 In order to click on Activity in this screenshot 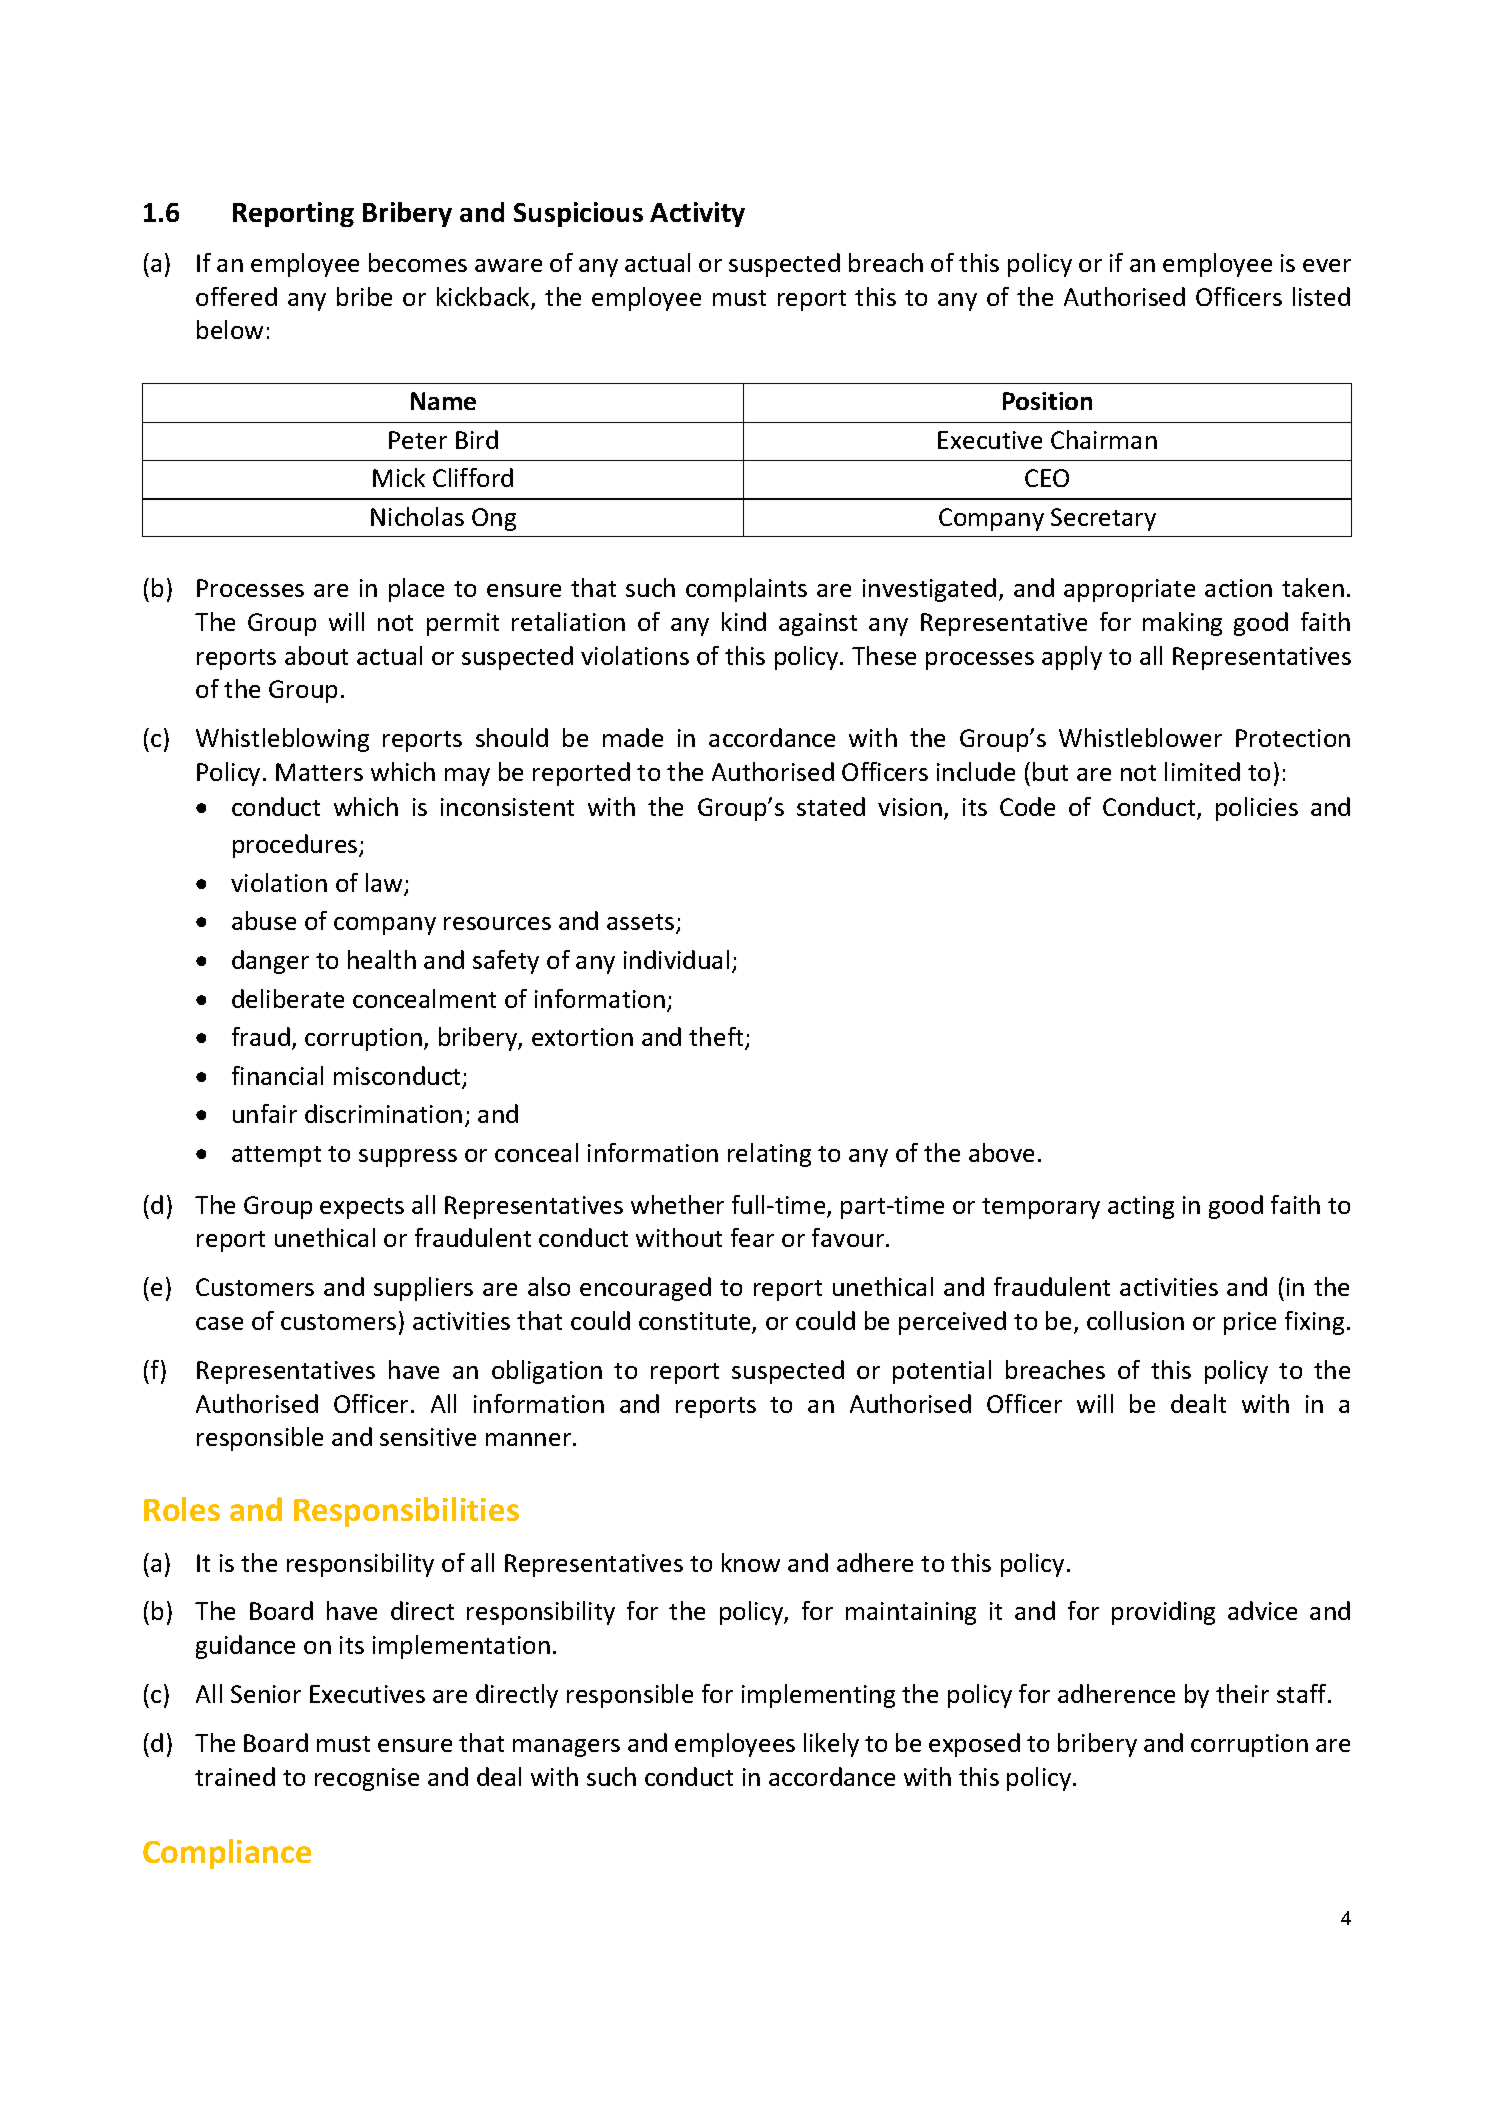, I will do `click(697, 214)`.
